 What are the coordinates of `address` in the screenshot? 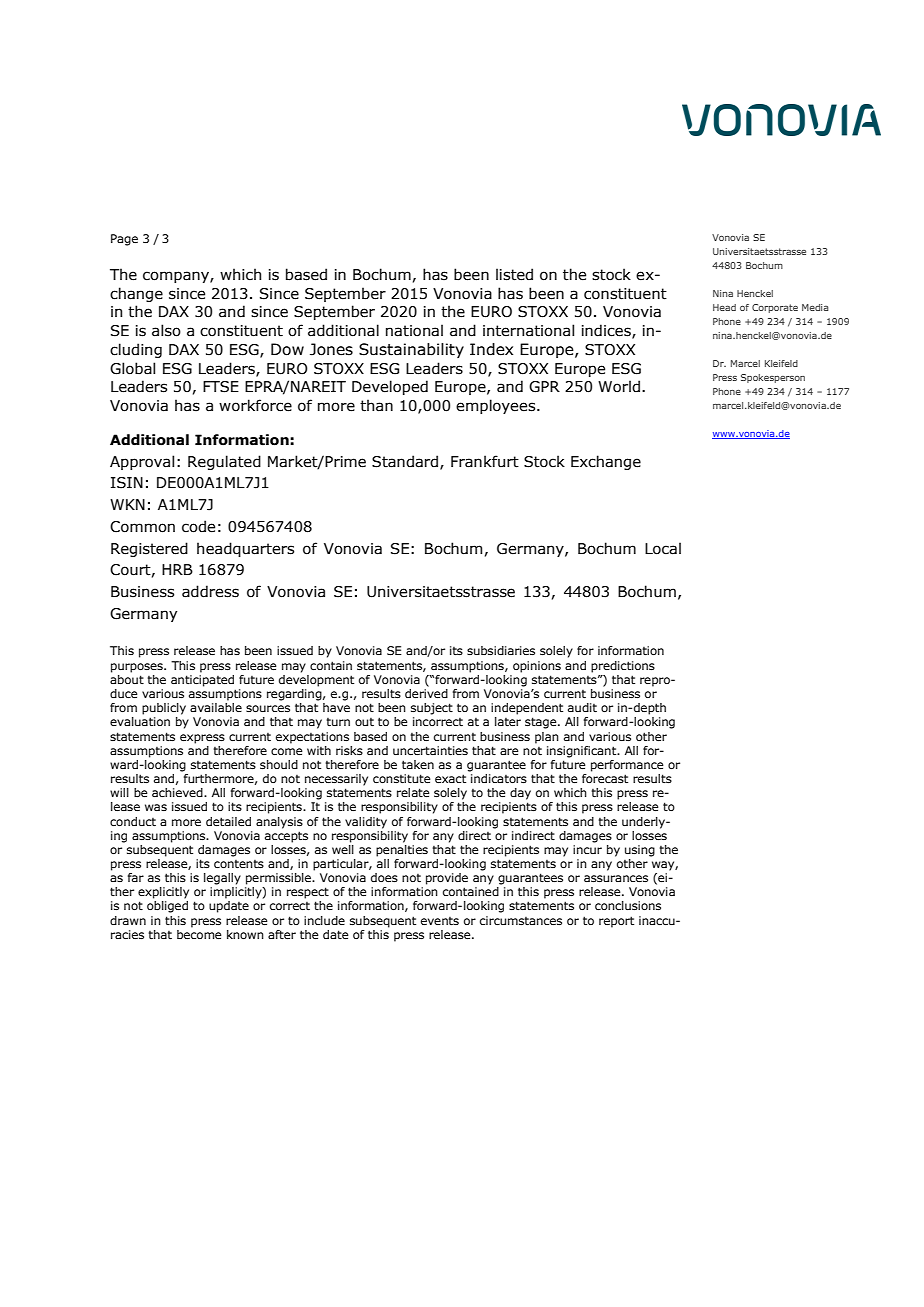 It's located at (210, 591).
